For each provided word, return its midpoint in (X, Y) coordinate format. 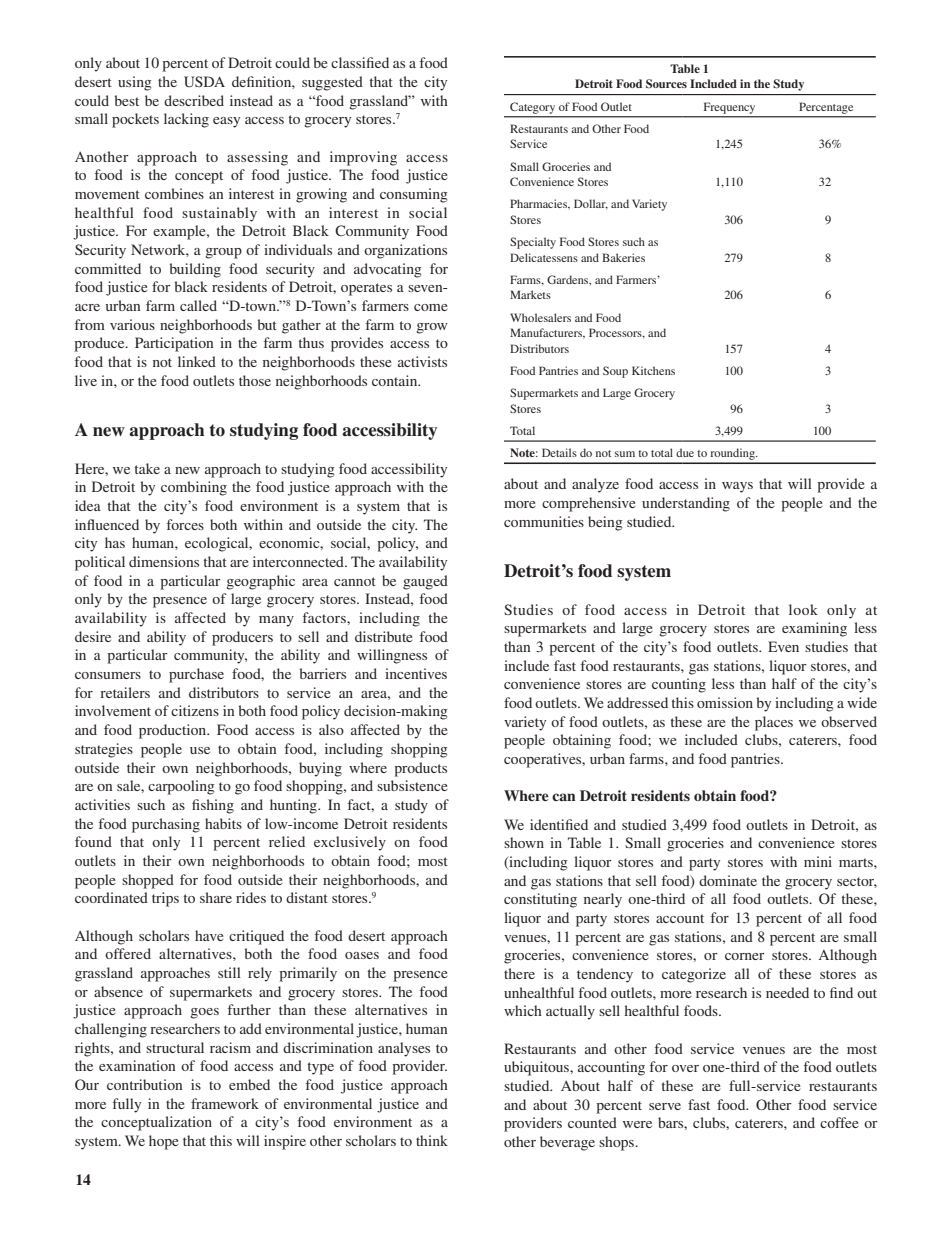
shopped (148, 881)
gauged (425, 582)
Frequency (729, 108)
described (194, 100)
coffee (839, 1122)
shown (524, 842)
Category (532, 108)
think (432, 1140)
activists (422, 361)
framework (225, 1103)
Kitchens (653, 370)
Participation (174, 344)
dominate (728, 880)
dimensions (164, 561)
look (803, 609)
